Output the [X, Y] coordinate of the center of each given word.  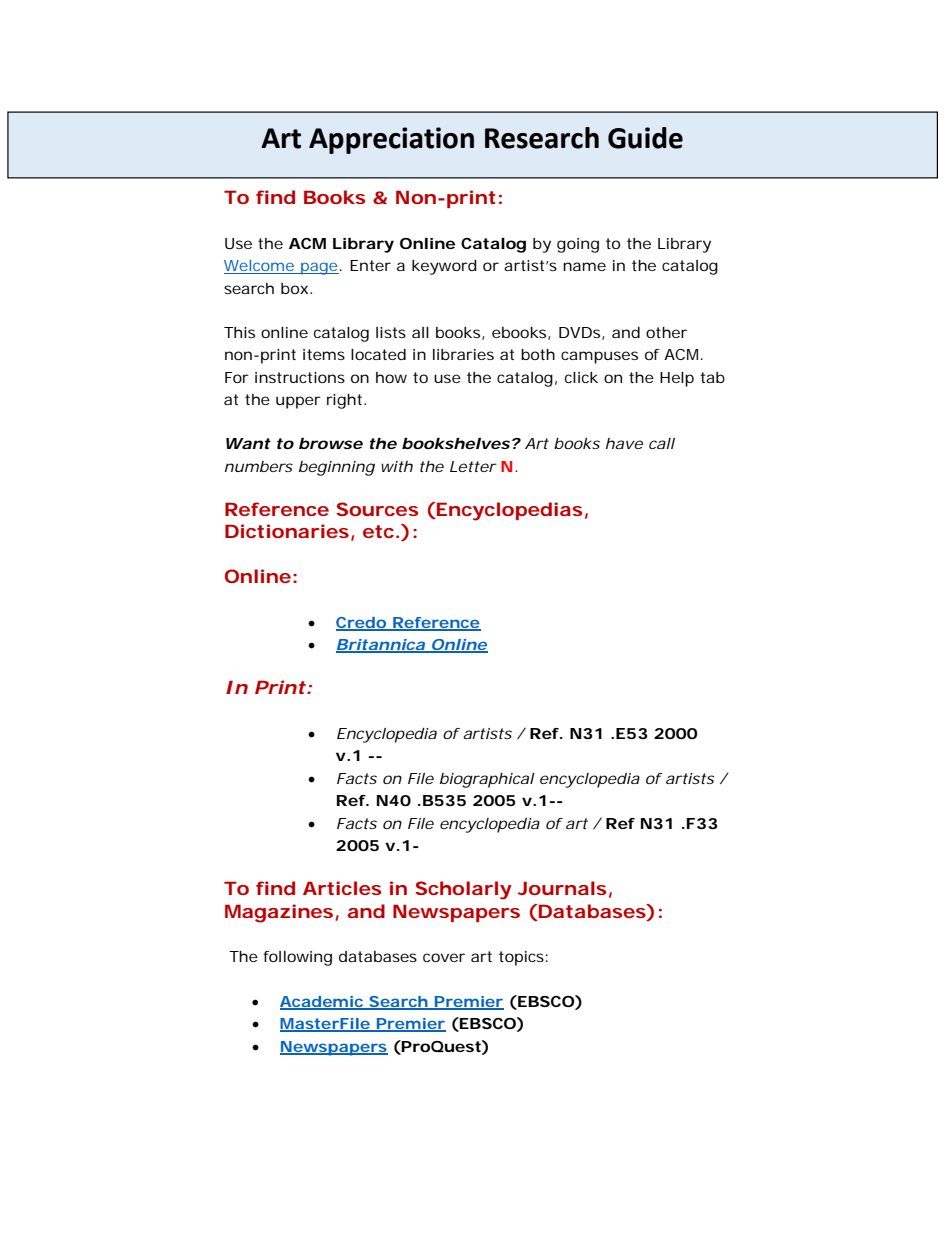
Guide [645, 138]
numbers [259, 466]
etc [378, 531]
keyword [444, 267]
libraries [463, 354]
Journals [562, 888]
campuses [599, 357]
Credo [361, 624]
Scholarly [463, 890]
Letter [473, 466]
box [294, 288]
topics [521, 958]
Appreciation [391, 140]
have [624, 443]
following [297, 958]
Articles [342, 888]
